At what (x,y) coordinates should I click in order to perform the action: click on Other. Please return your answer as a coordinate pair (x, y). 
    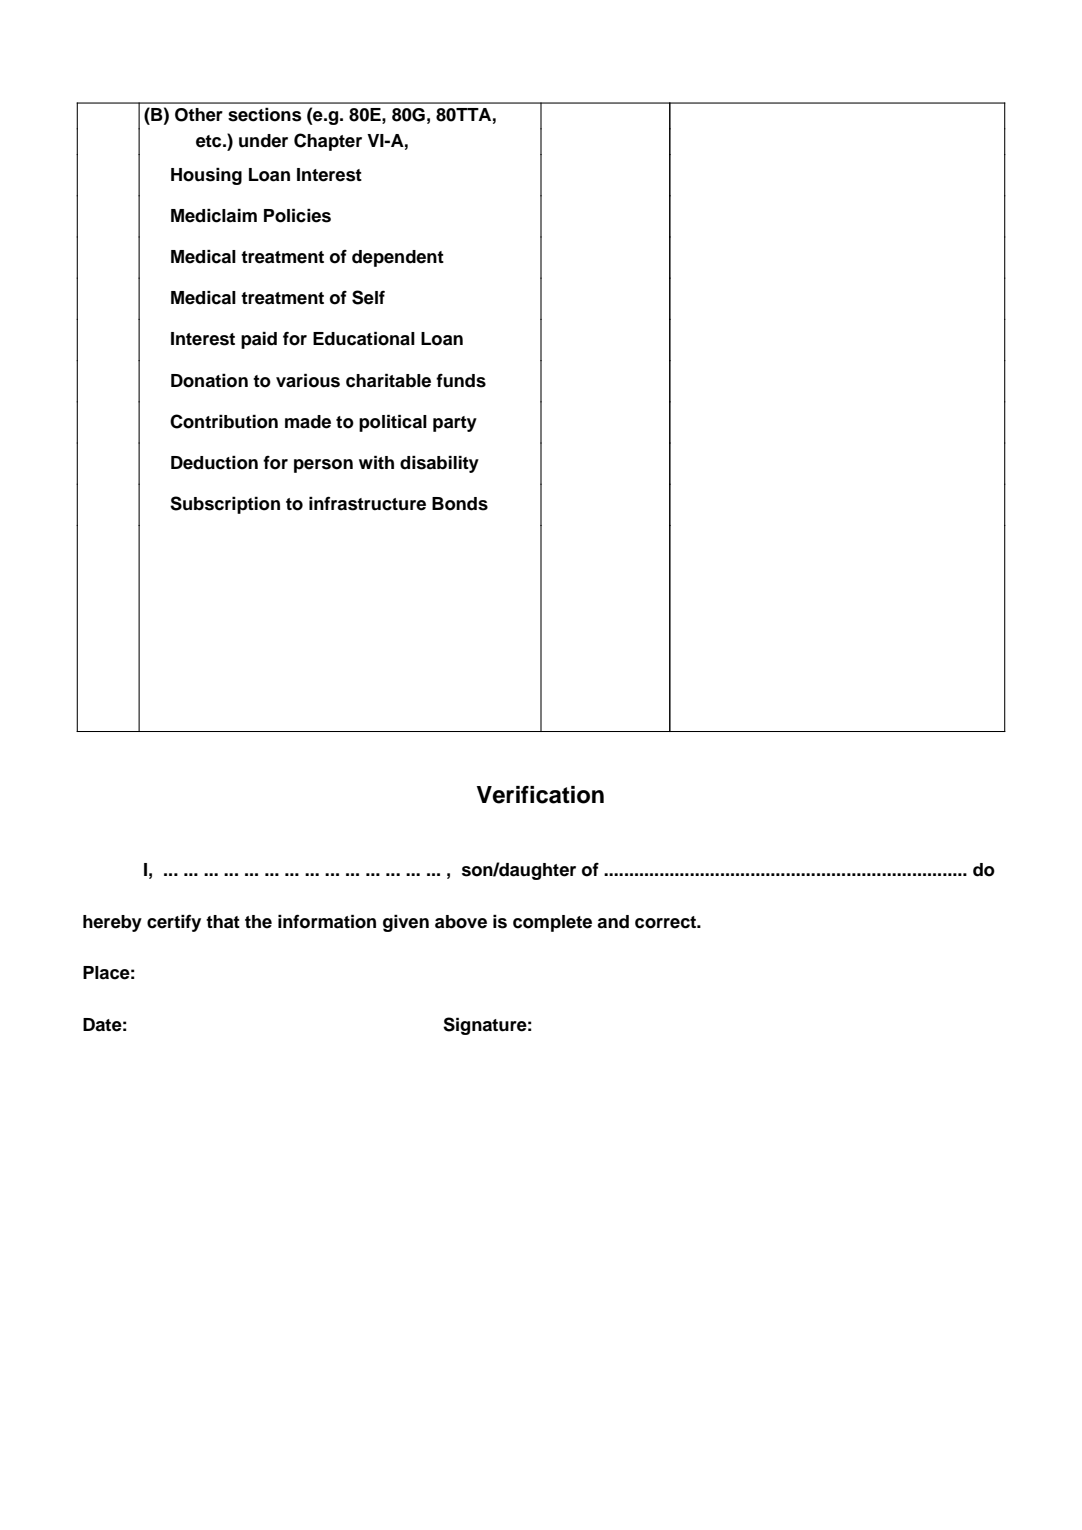
    Looking at the image, I should click on (199, 115).
